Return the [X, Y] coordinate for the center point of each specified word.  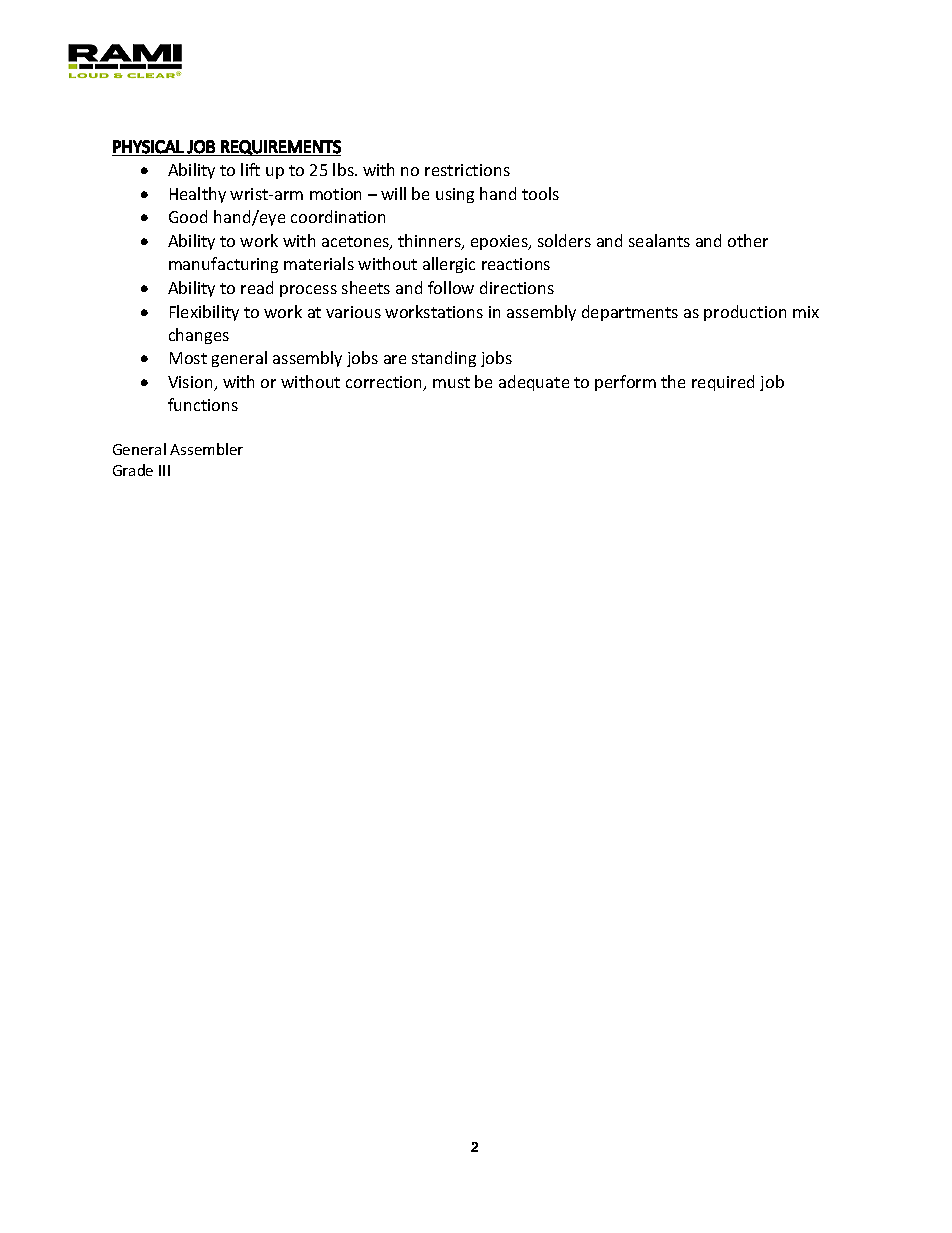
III [164, 470]
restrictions [467, 170]
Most [188, 358]
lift [250, 169]
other [748, 240]
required [723, 383]
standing [444, 359]
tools [540, 193]
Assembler [206, 449]
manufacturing [223, 265]
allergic [449, 265]
